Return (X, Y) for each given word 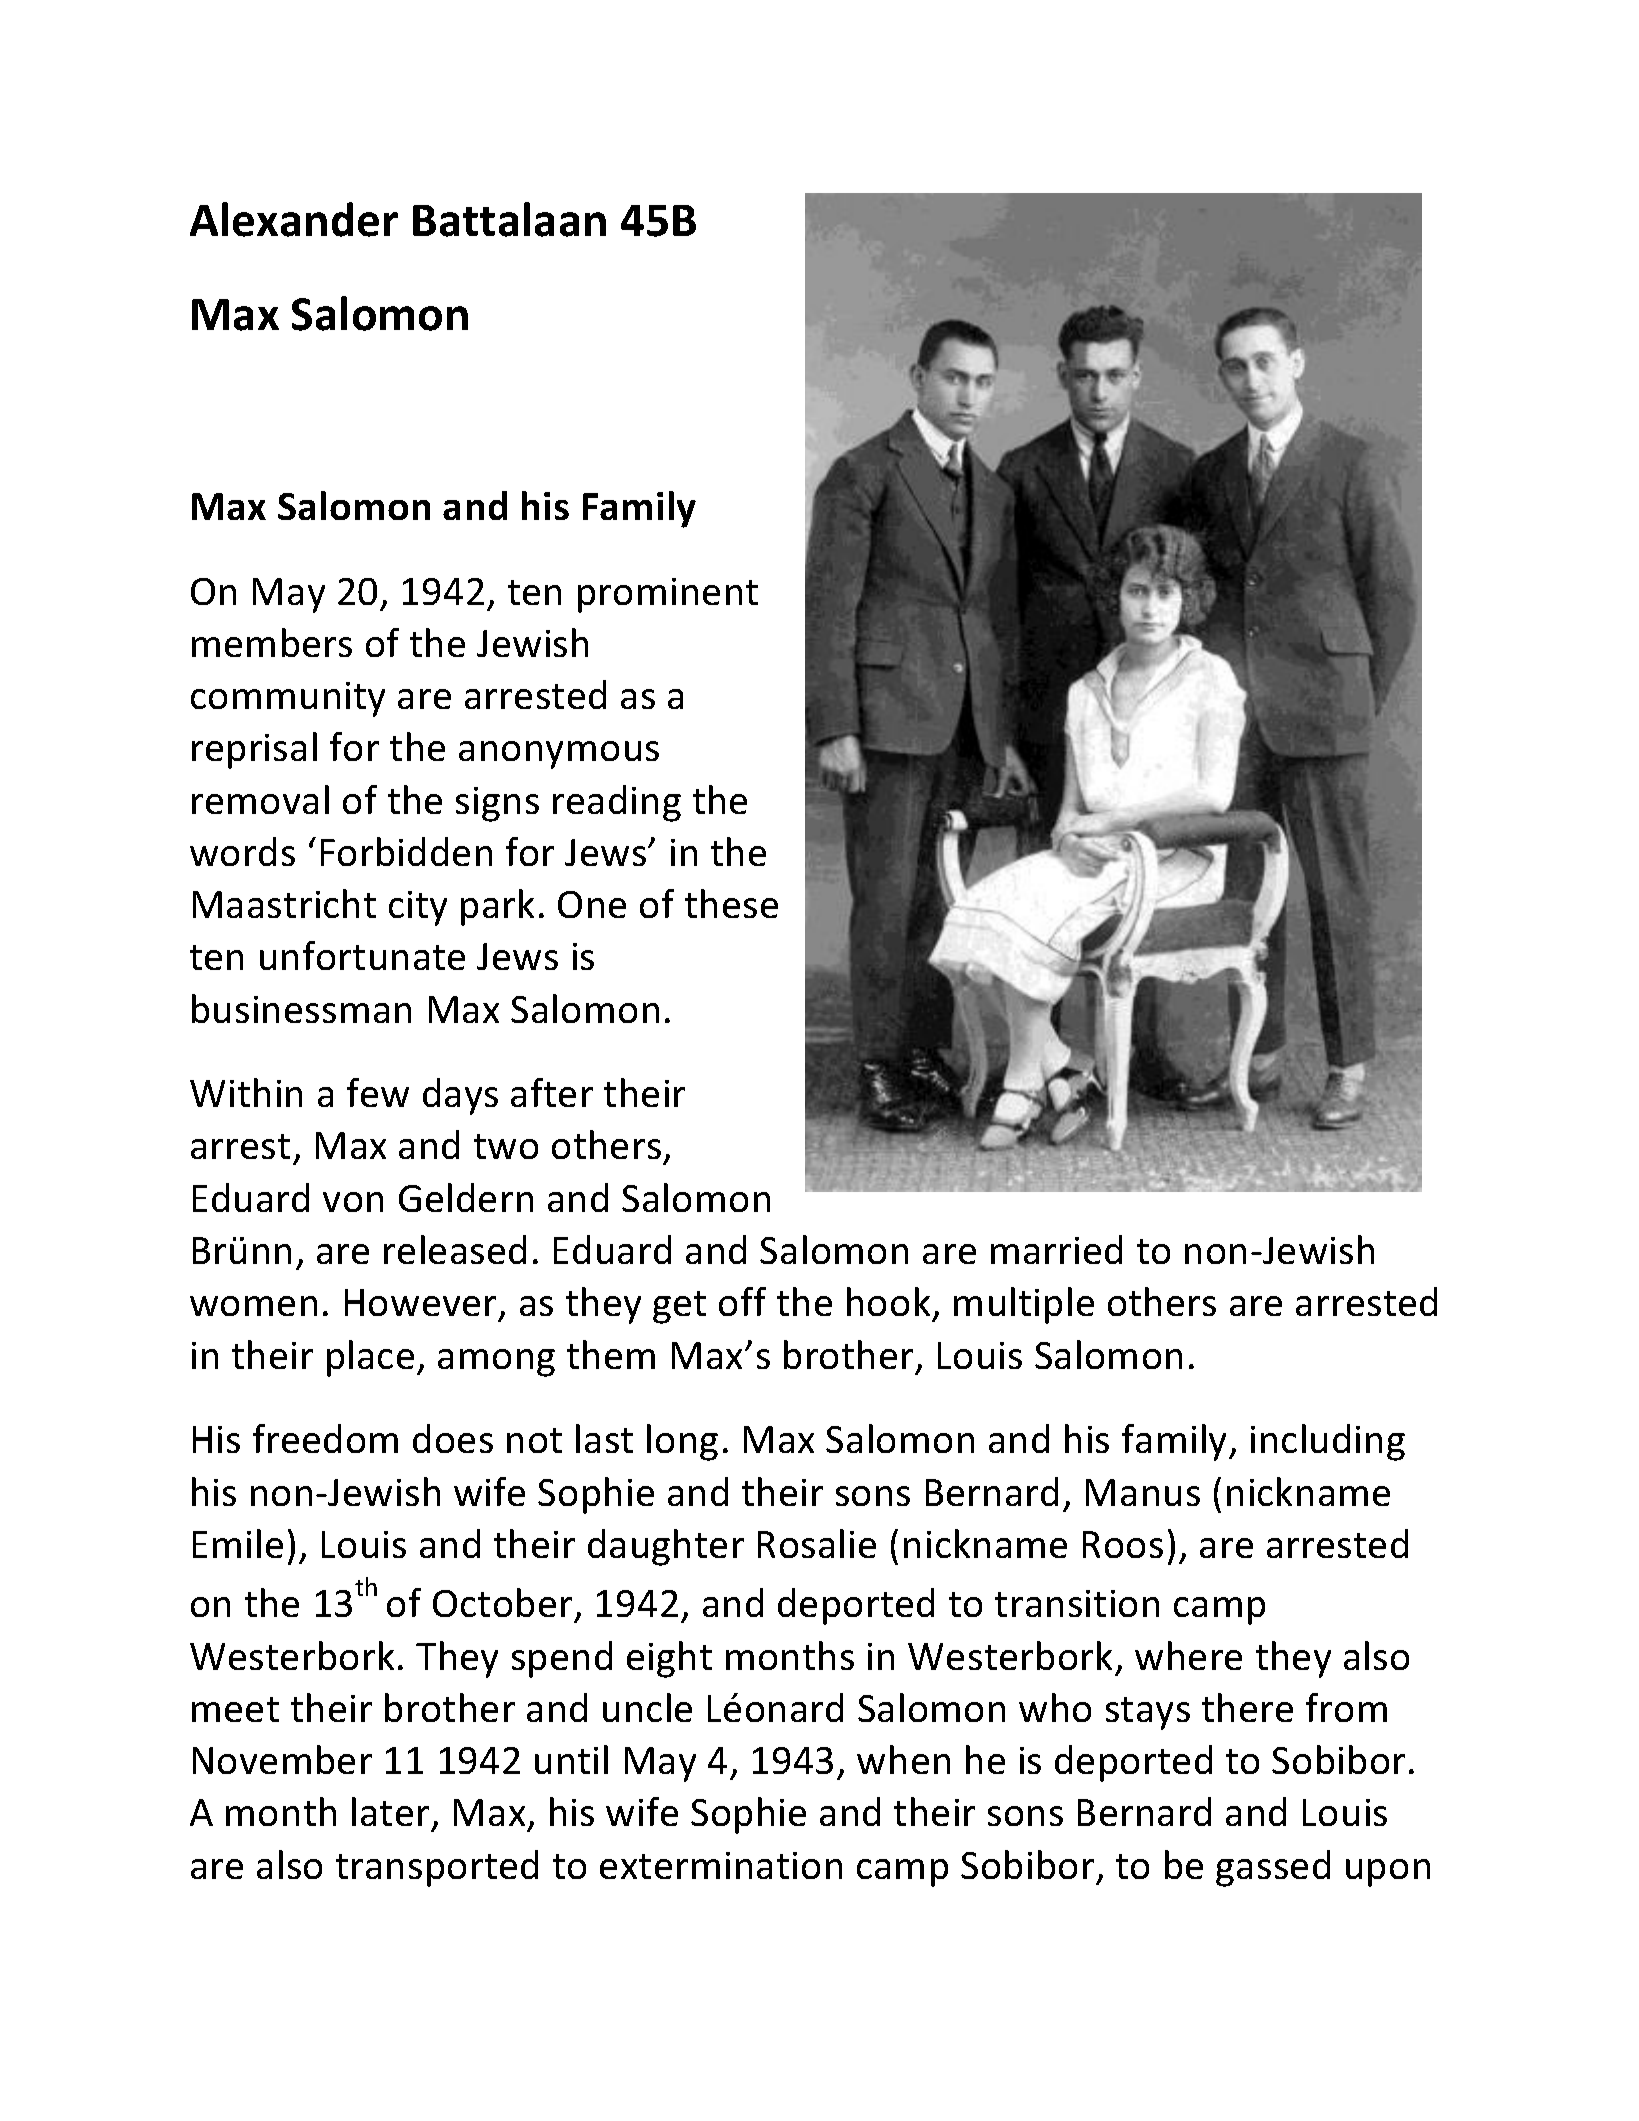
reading (617, 803)
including (1328, 1442)
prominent (668, 595)
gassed (1273, 1868)
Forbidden (406, 851)
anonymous (559, 755)
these (731, 903)
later (390, 1811)
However (422, 1304)
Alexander (294, 219)
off (742, 1301)
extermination (721, 1865)
